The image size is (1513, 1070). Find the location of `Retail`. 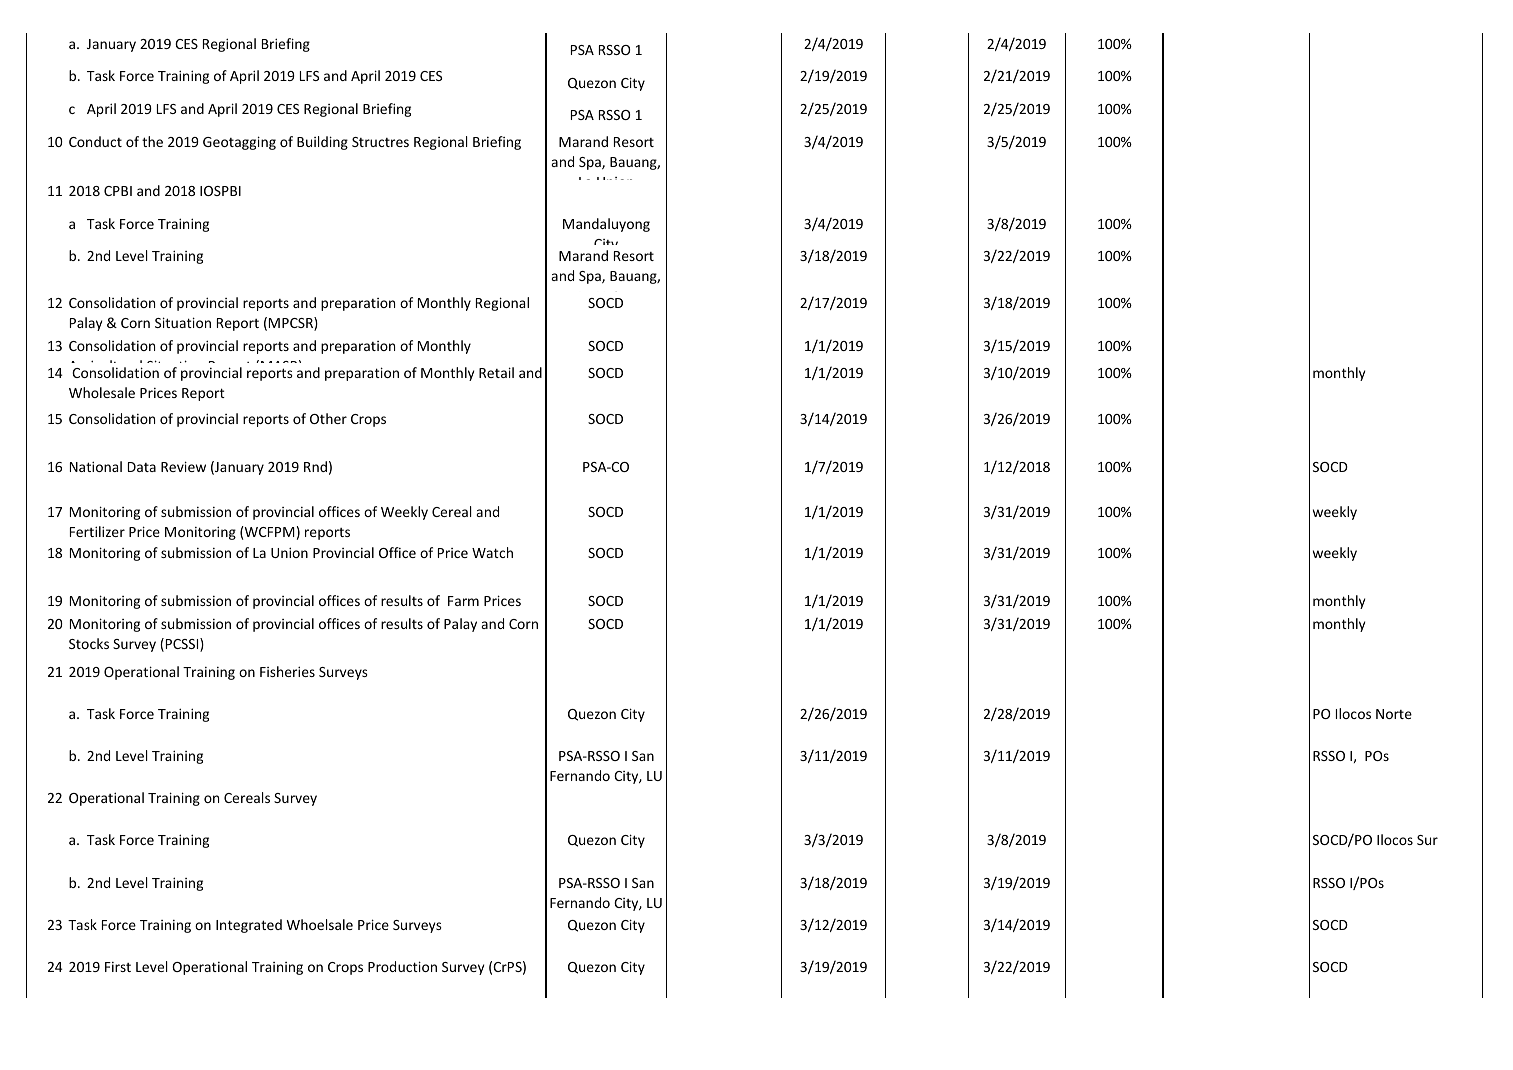

Retail is located at coordinates (496, 372).
